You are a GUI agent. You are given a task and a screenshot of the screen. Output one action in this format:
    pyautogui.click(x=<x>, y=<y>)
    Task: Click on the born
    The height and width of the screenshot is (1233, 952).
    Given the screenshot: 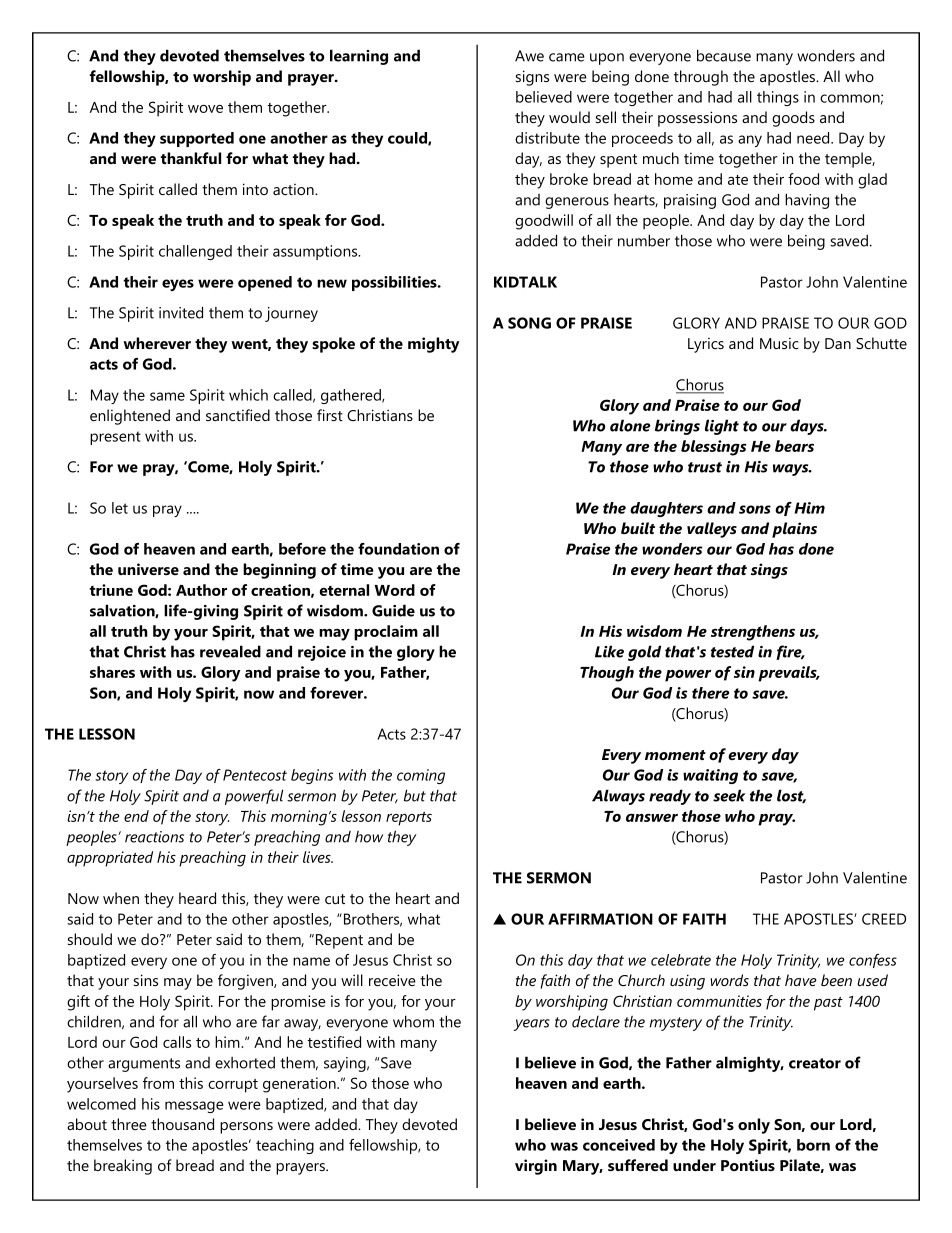 What is the action you would take?
    pyautogui.click(x=813, y=1145)
